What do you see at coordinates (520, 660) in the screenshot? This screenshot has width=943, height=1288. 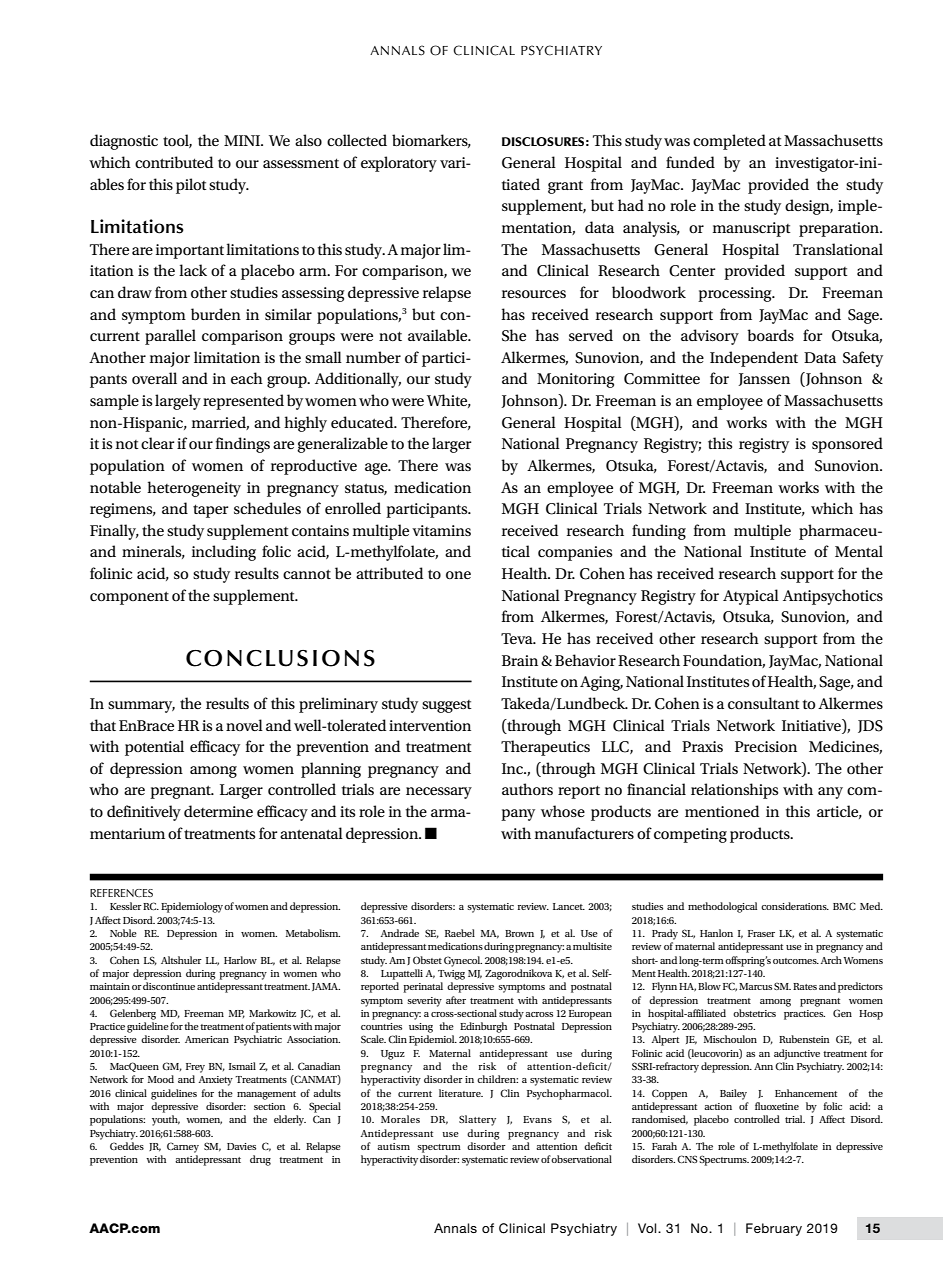 I see `Brain` at bounding box center [520, 660].
